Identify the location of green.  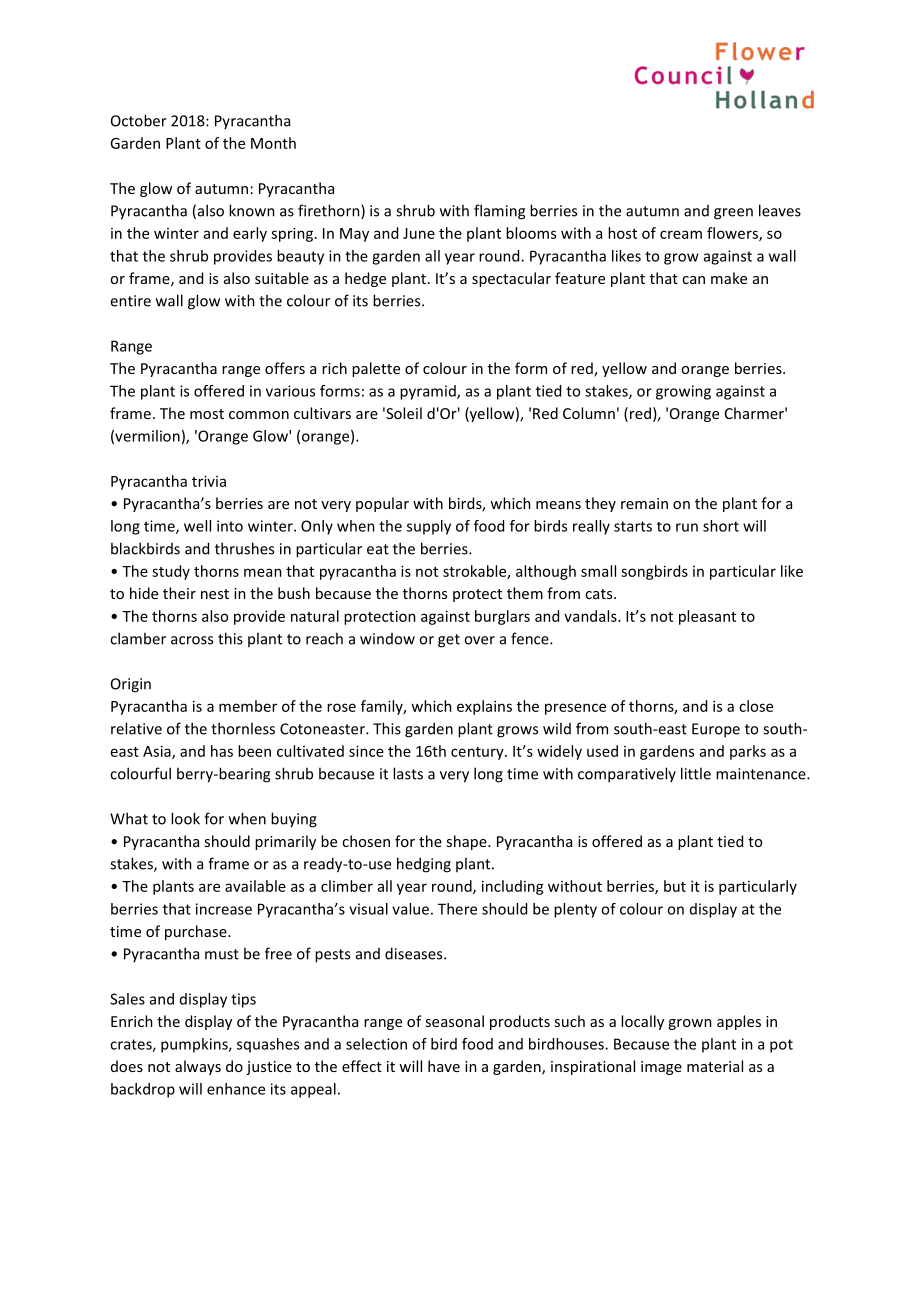
(733, 214).
